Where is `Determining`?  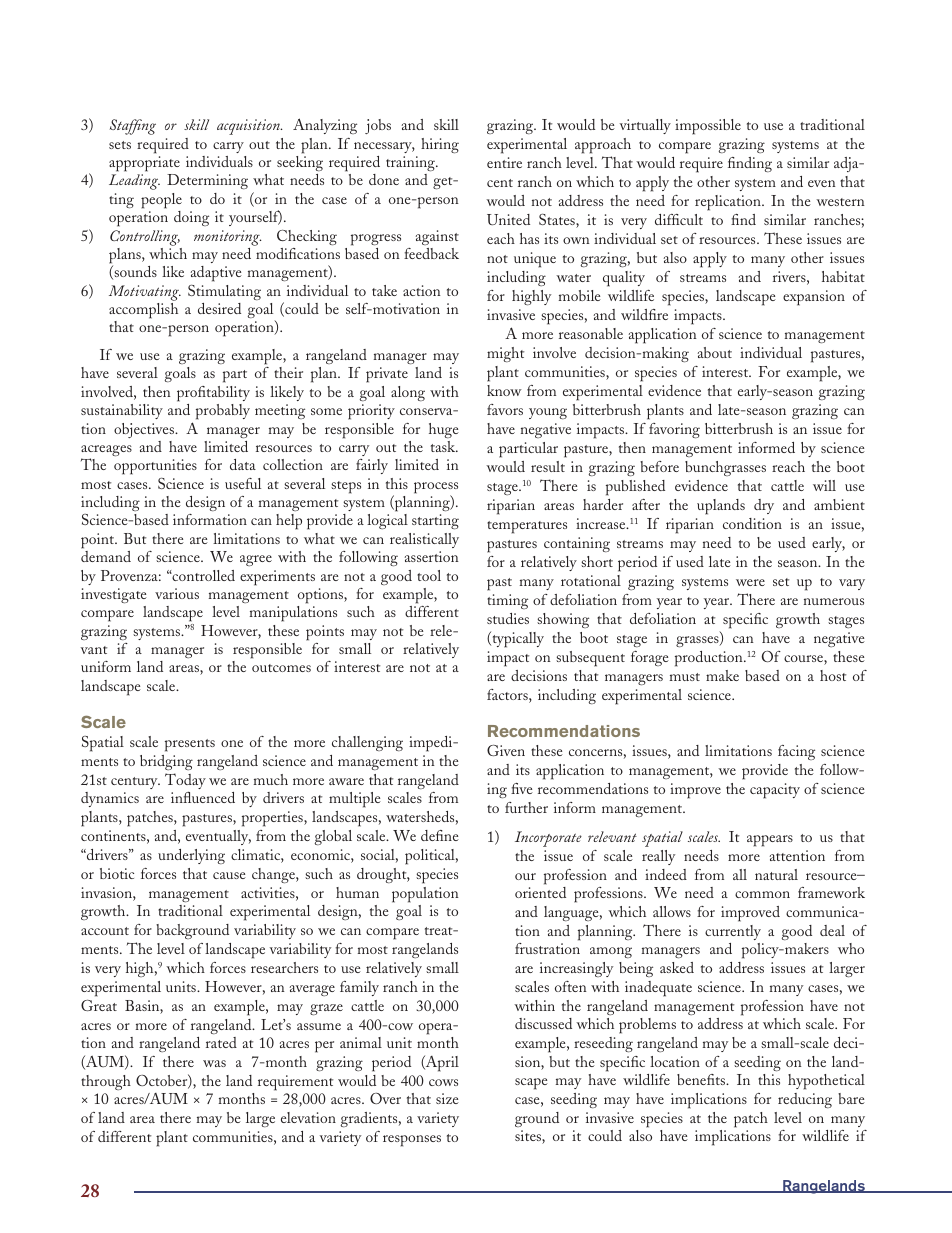 Determining is located at coordinates (207, 181).
